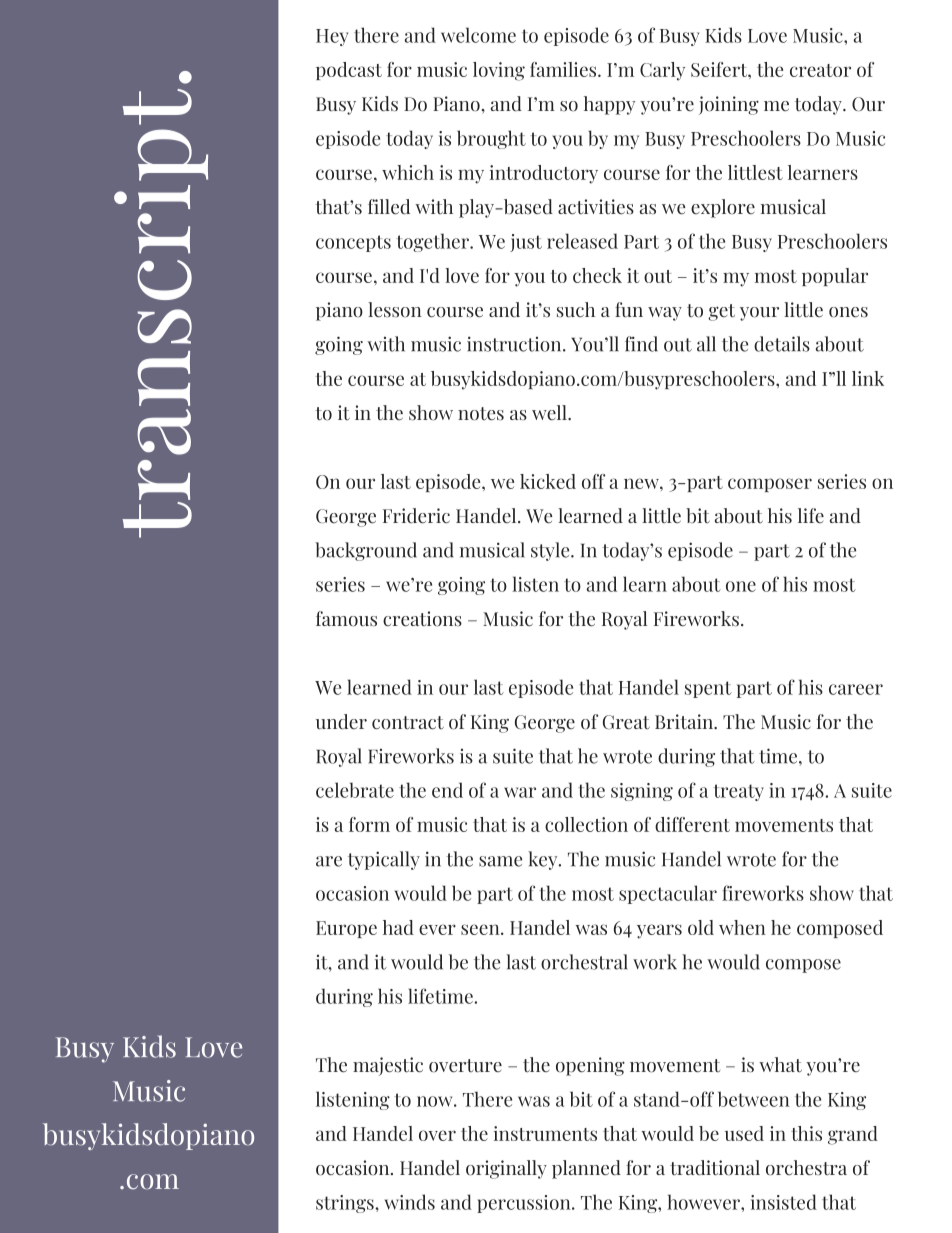 The image size is (952, 1233). What do you see at coordinates (856, 689) in the image?
I see `career` at bounding box center [856, 689].
